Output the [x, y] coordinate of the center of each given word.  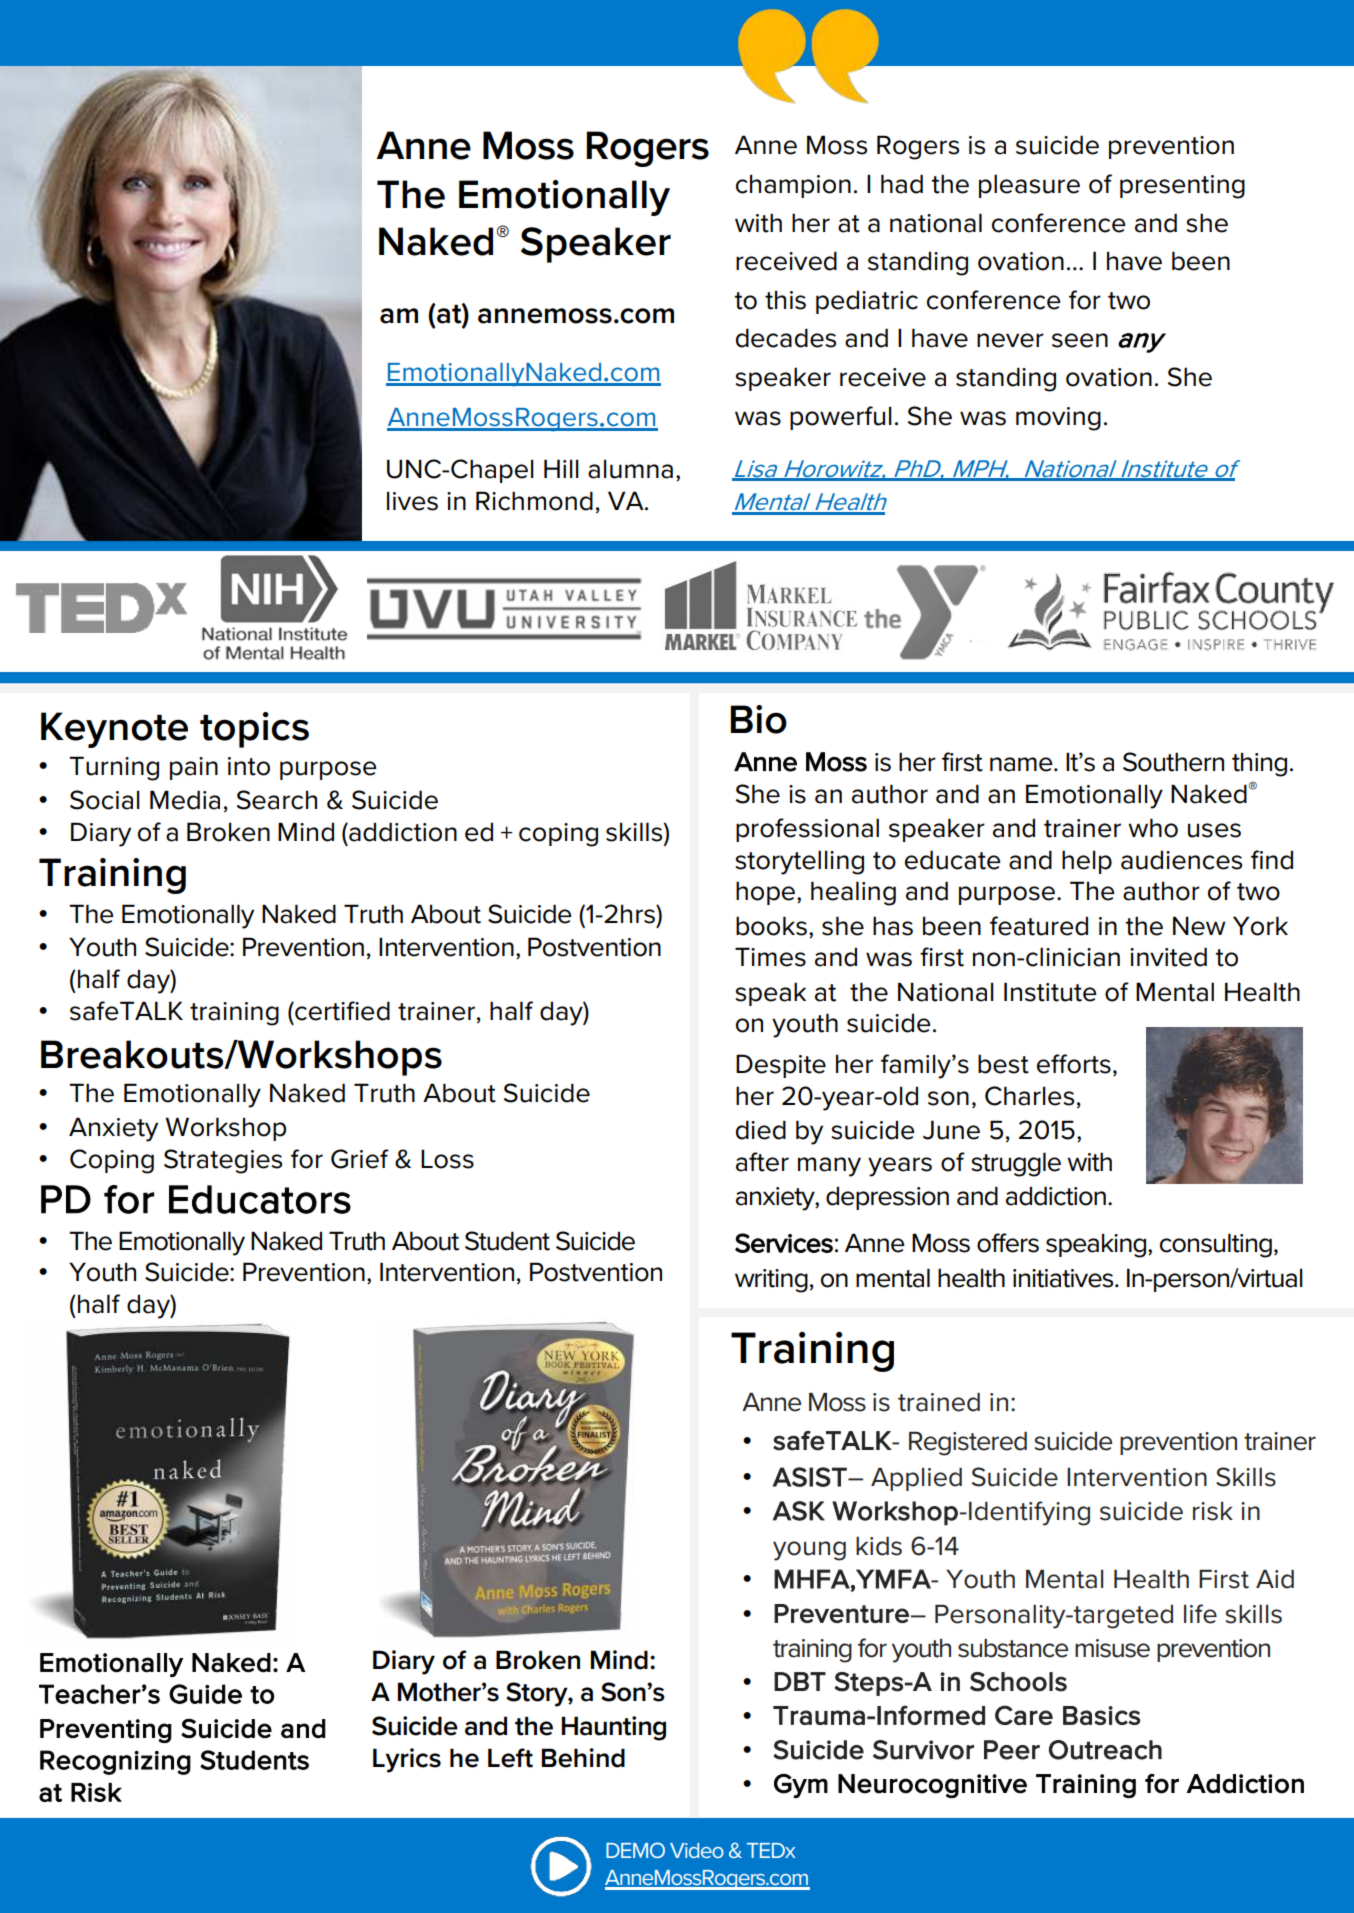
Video [697, 1850]
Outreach [1105, 1750]
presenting [1182, 187]
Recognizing [115, 1762]
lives [412, 501]
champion [793, 186]
